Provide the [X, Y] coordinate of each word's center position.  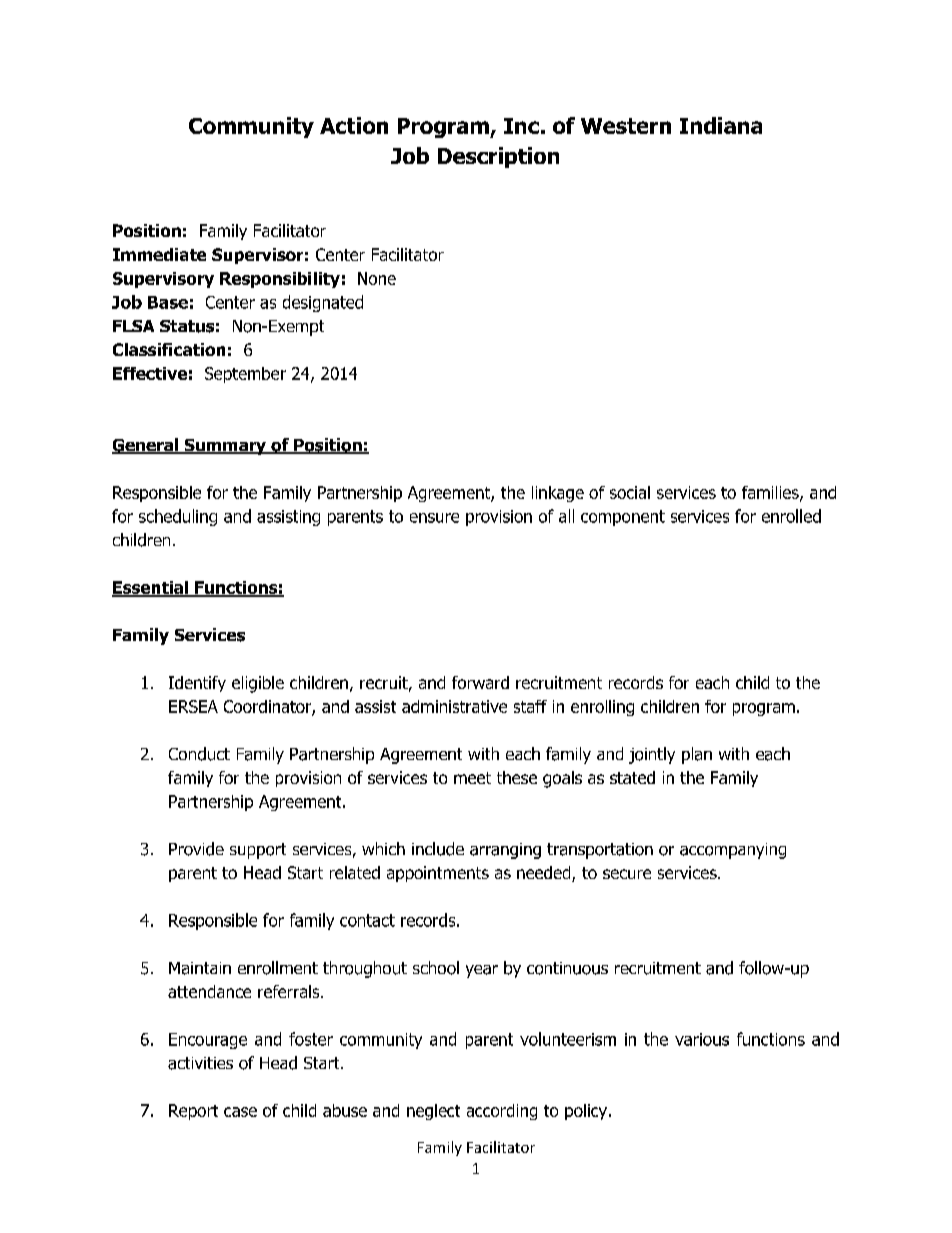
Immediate [159, 254]
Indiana [721, 125]
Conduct [199, 754]
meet [472, 778]
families [771, 493]
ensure [434, 518]
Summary [225, 447]
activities [200, 1063]
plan [697, 755]
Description [498, 157]
